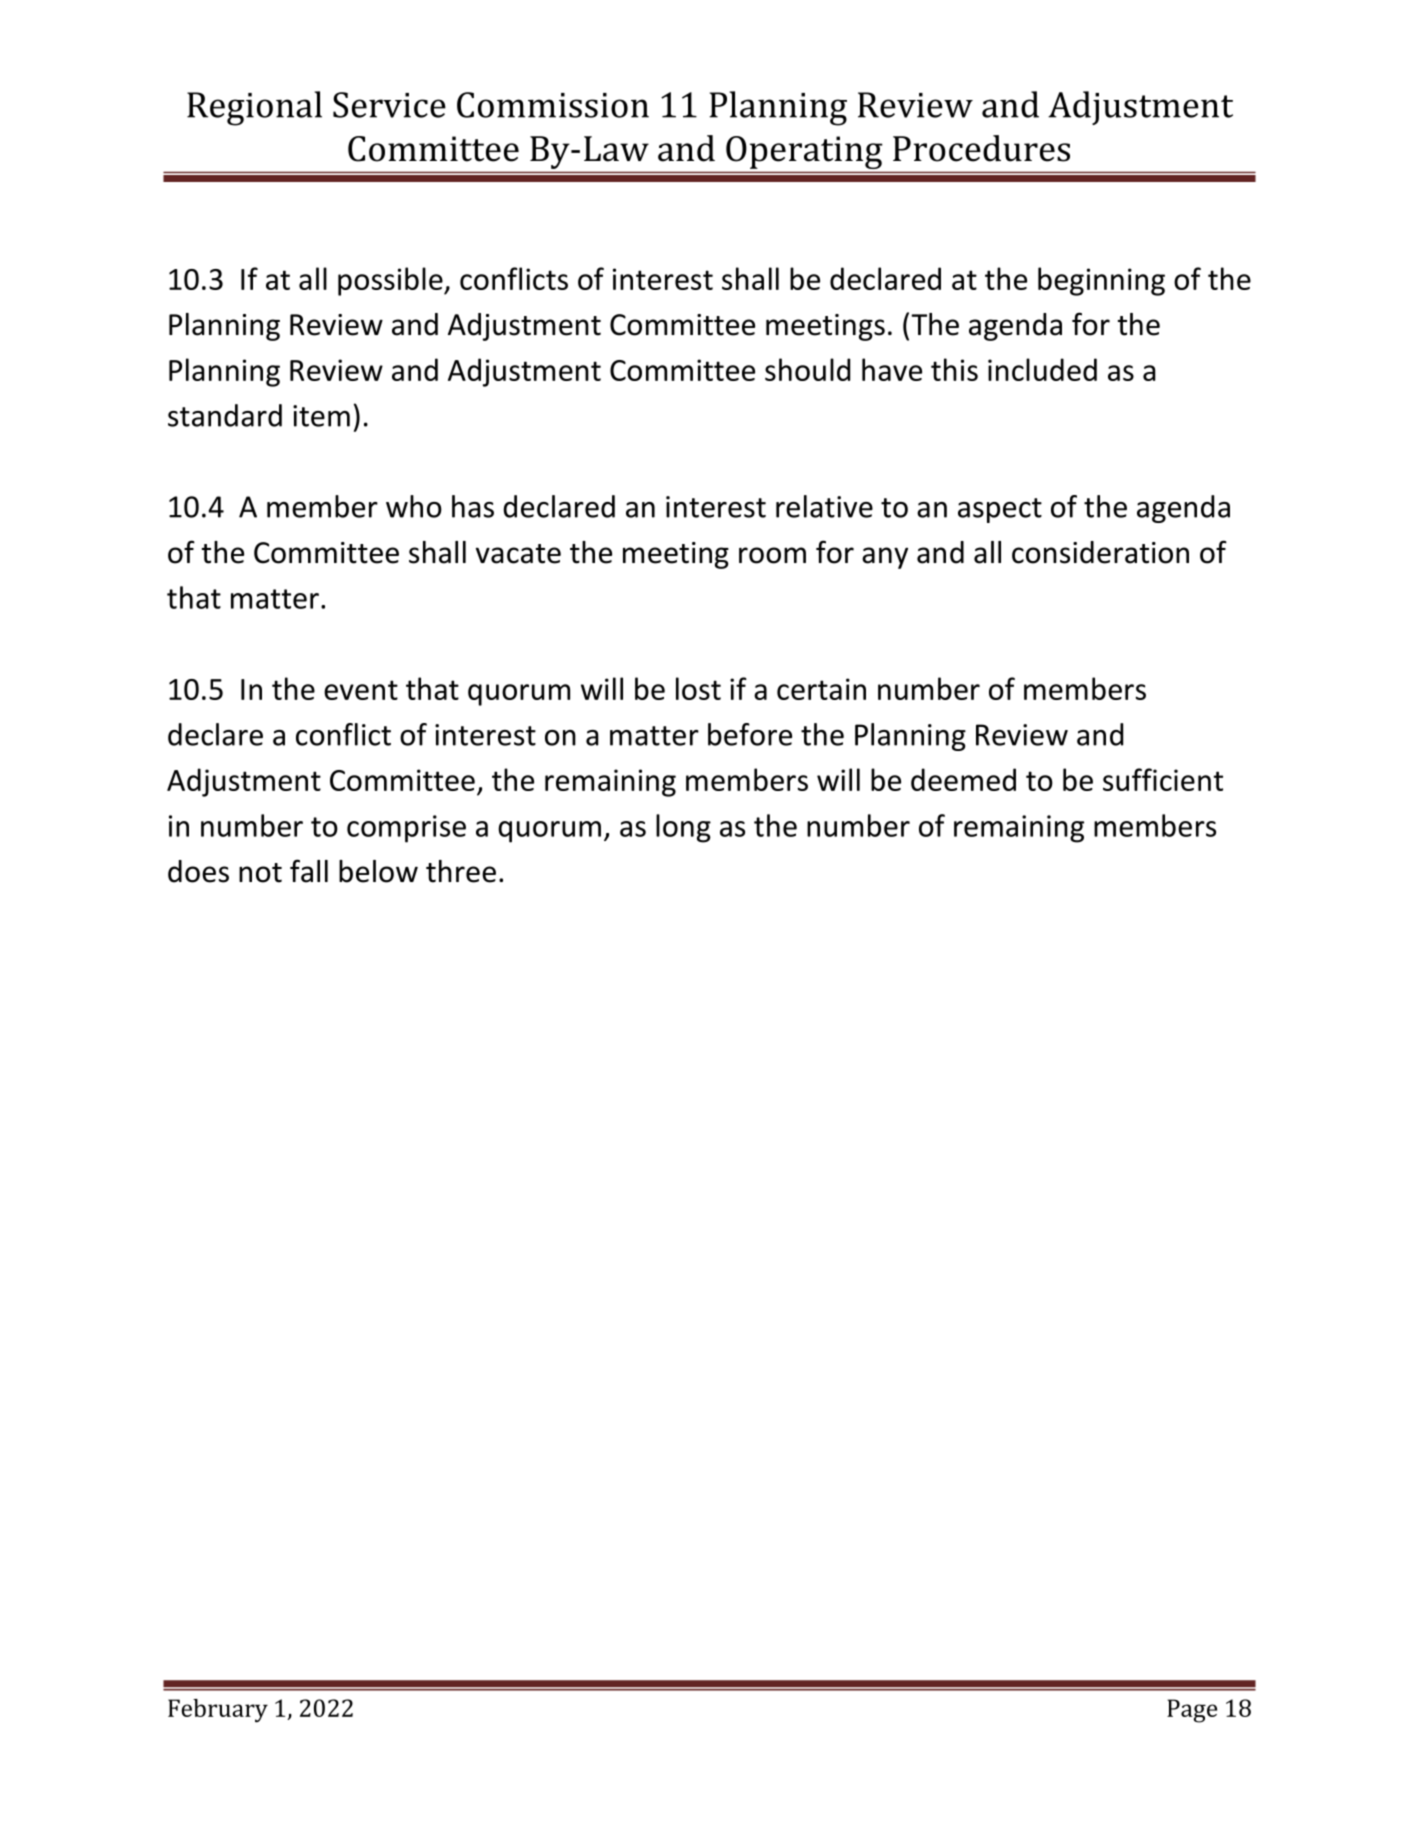  I want to click on fall, so click(309, 871).
